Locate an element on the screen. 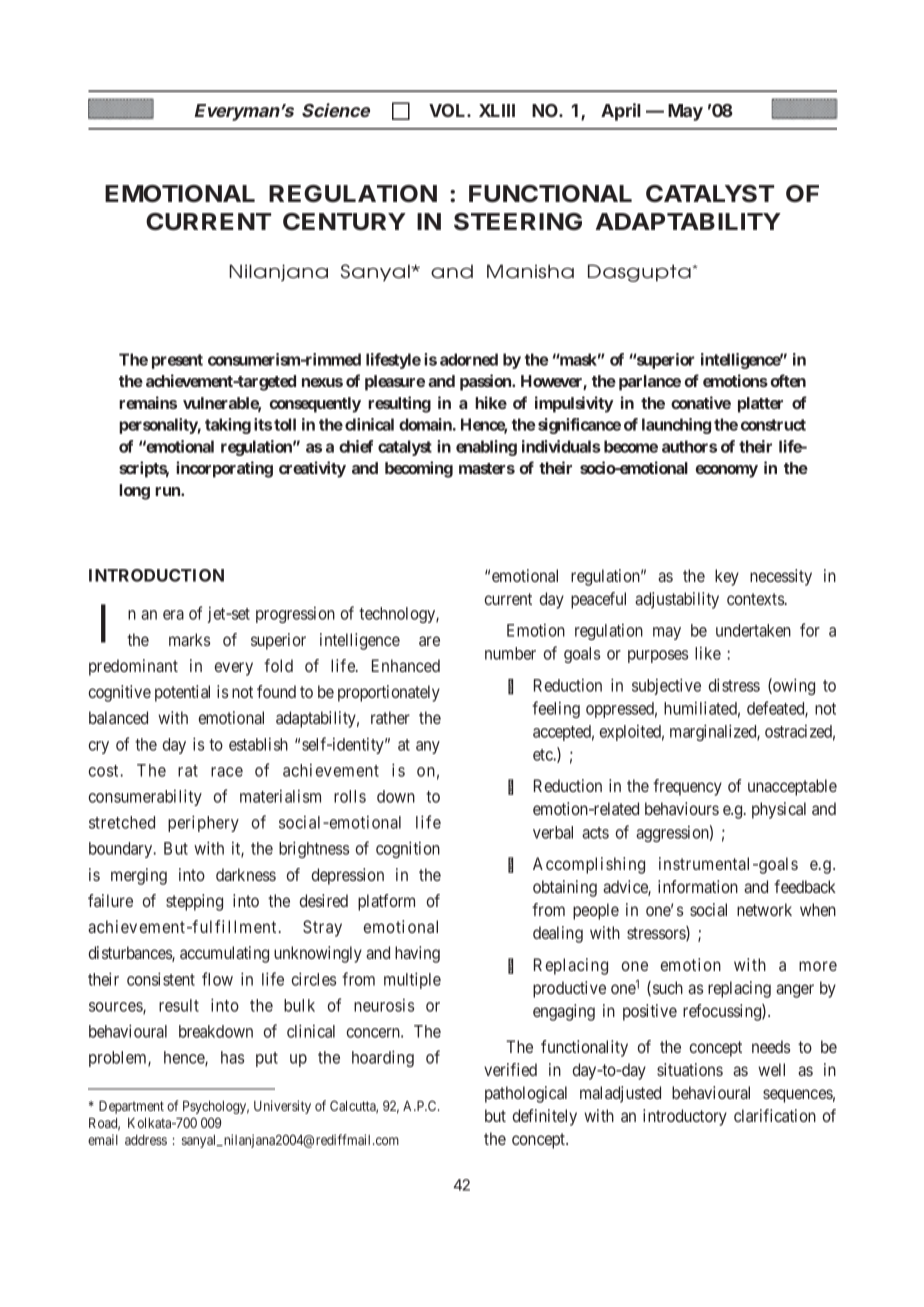 The height and width of the screenshot is (1307, 924). pathological is located at coordinates (526, 1094).
